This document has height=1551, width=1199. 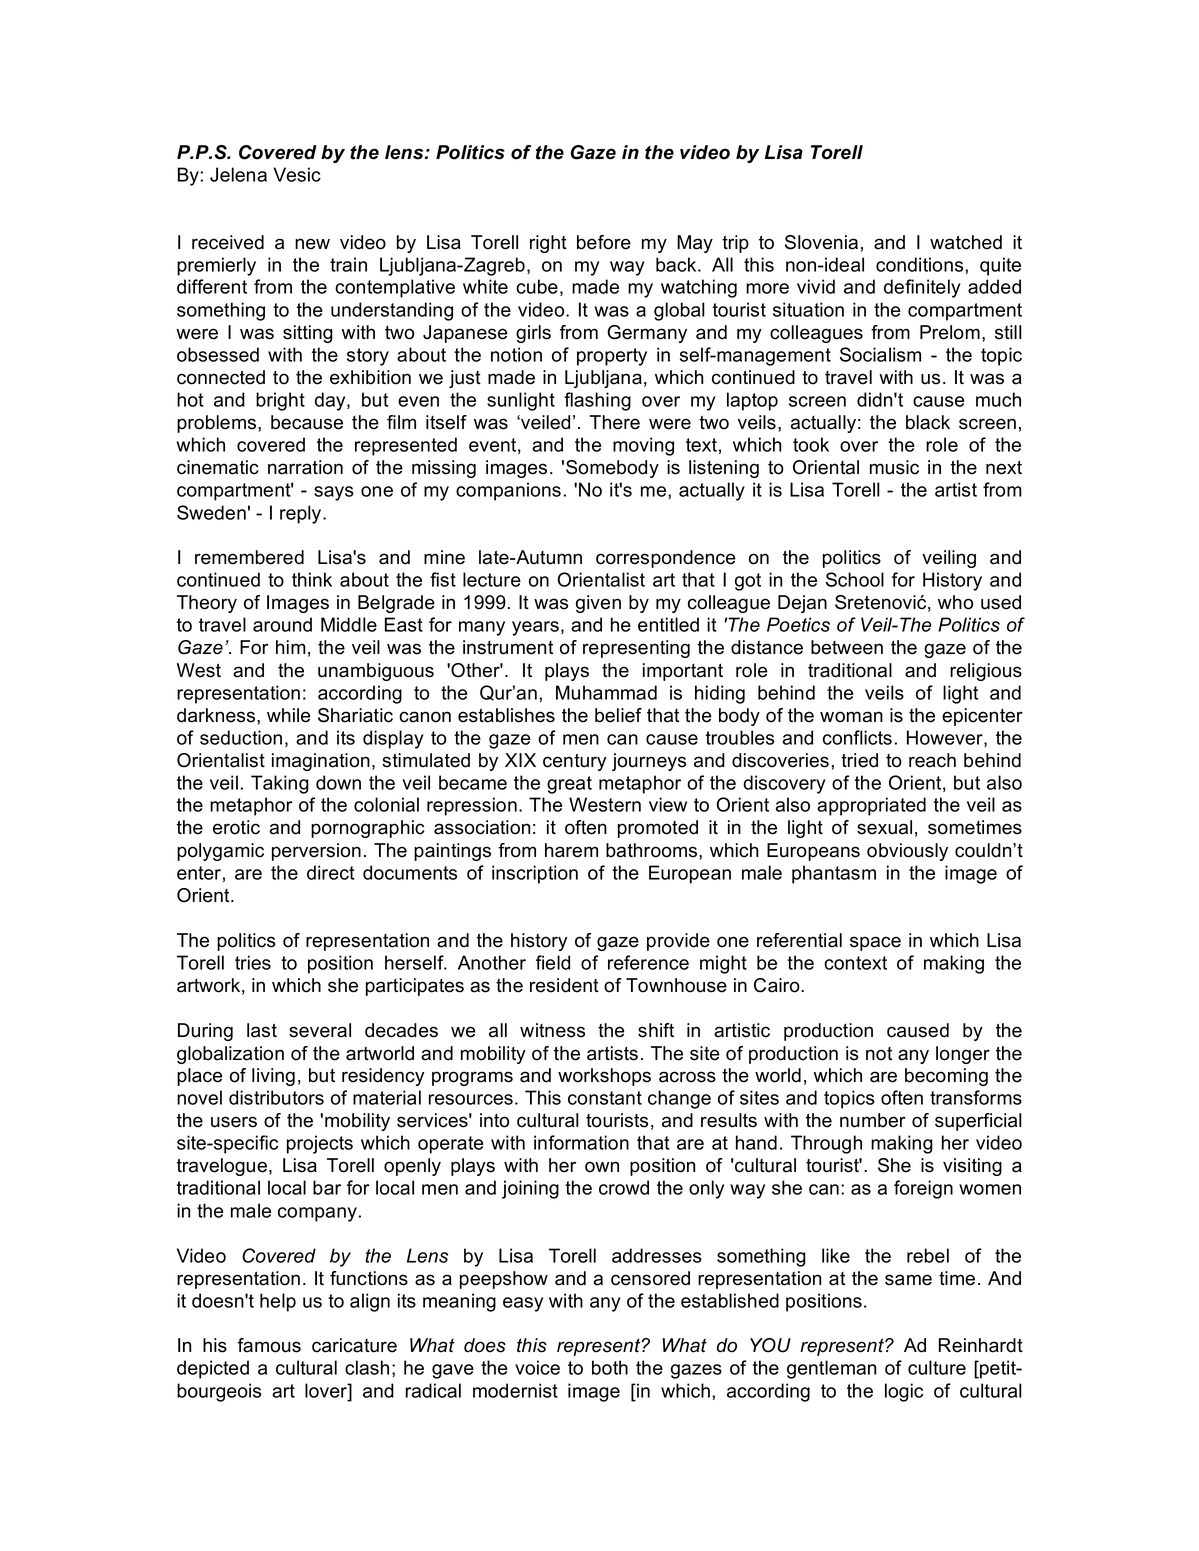 What do you see at coordinates (320, 1144) in the document?
I see `projects` at bounding box center [320, 1144].
